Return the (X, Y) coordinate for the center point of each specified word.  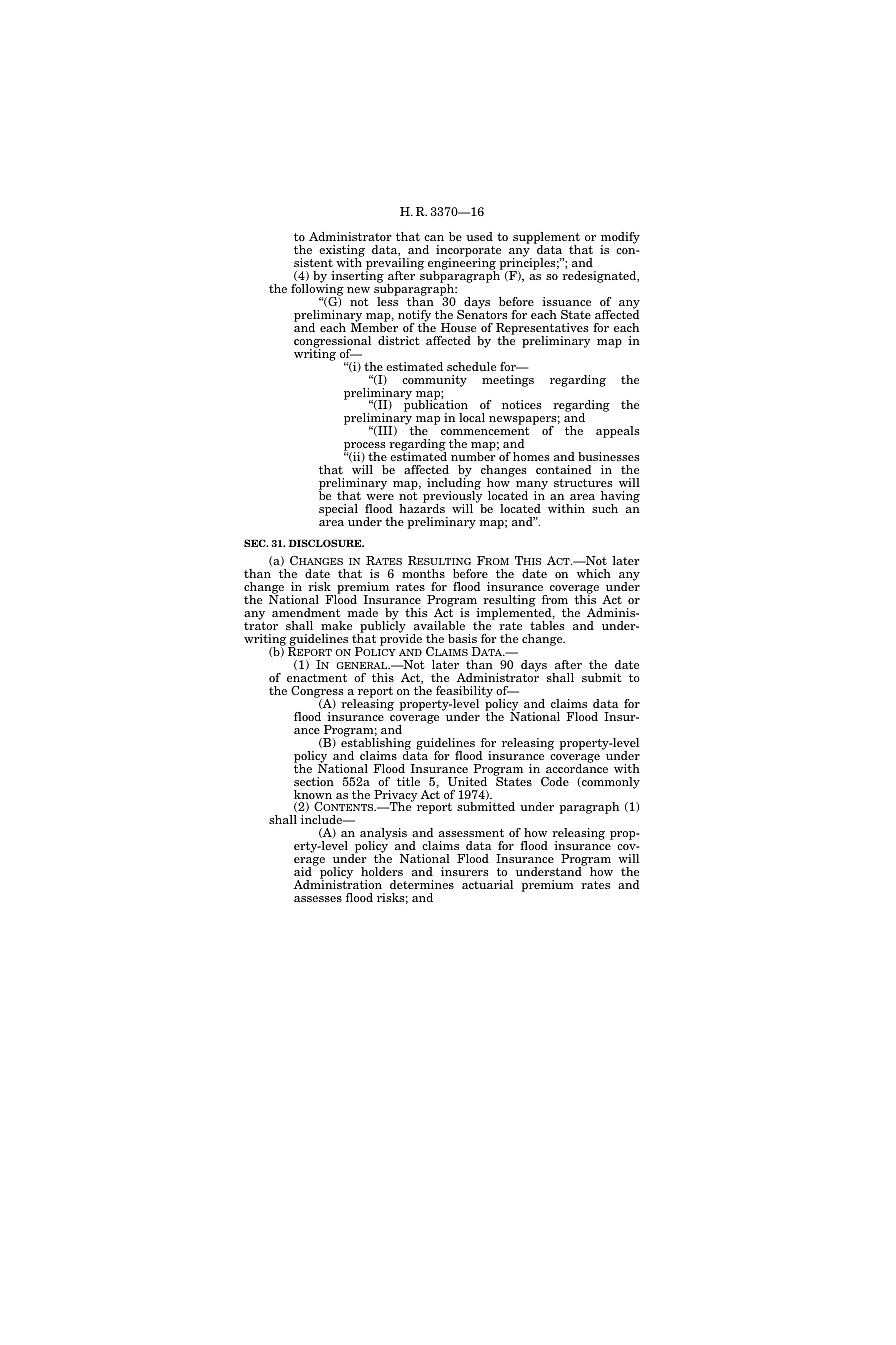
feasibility (464, 693)
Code (555, 781)
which (594, 573)
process (364, 448)
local (472, 417)
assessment (471, 833)
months (423, 573)
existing (342, 252)
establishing (376, 744)
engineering (462, 264)
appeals (617, 432)
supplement (546, 239)
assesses (318, 899)
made (362, 612)
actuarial (487, 884)
